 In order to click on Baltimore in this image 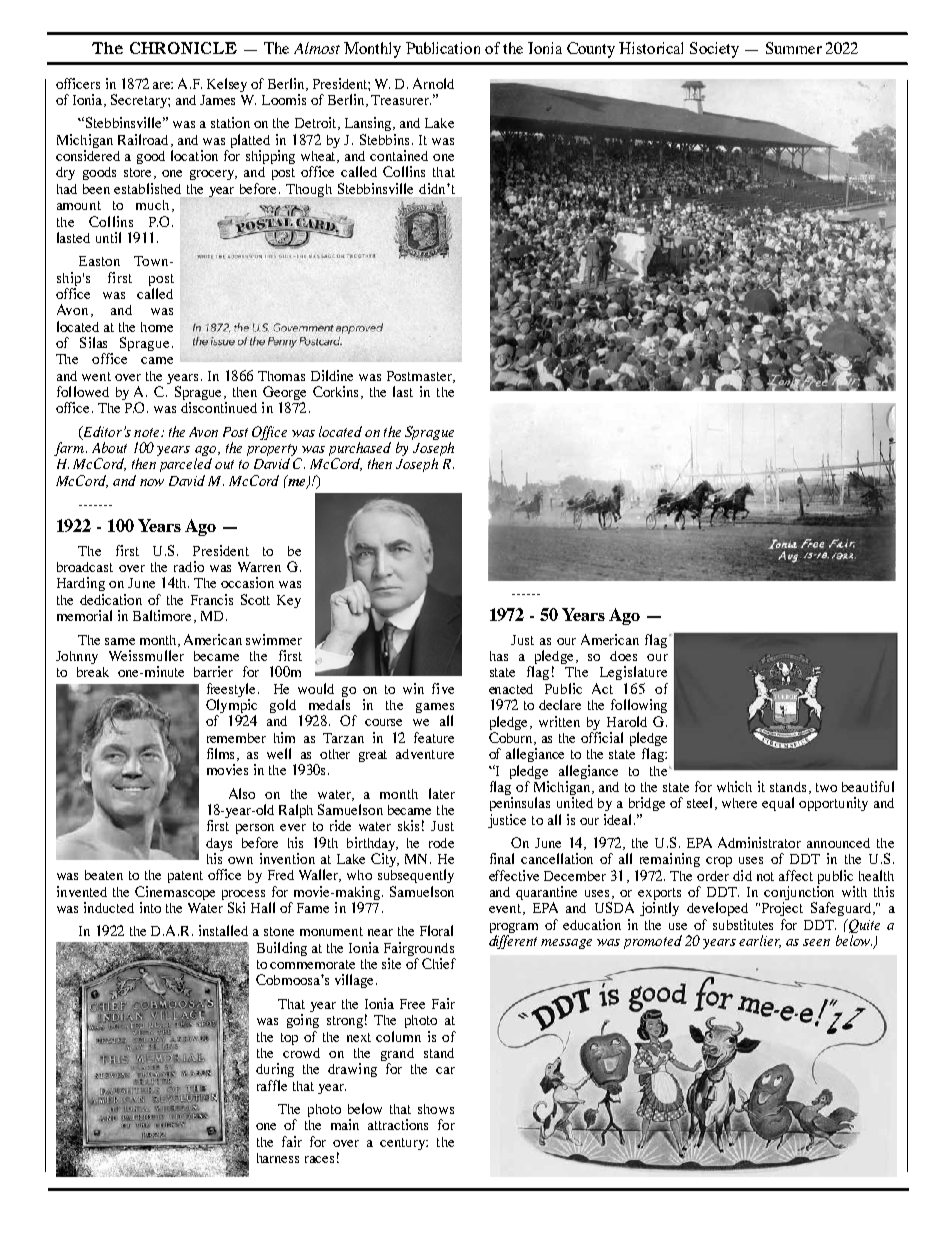, I will do `click(164, 616)`.
